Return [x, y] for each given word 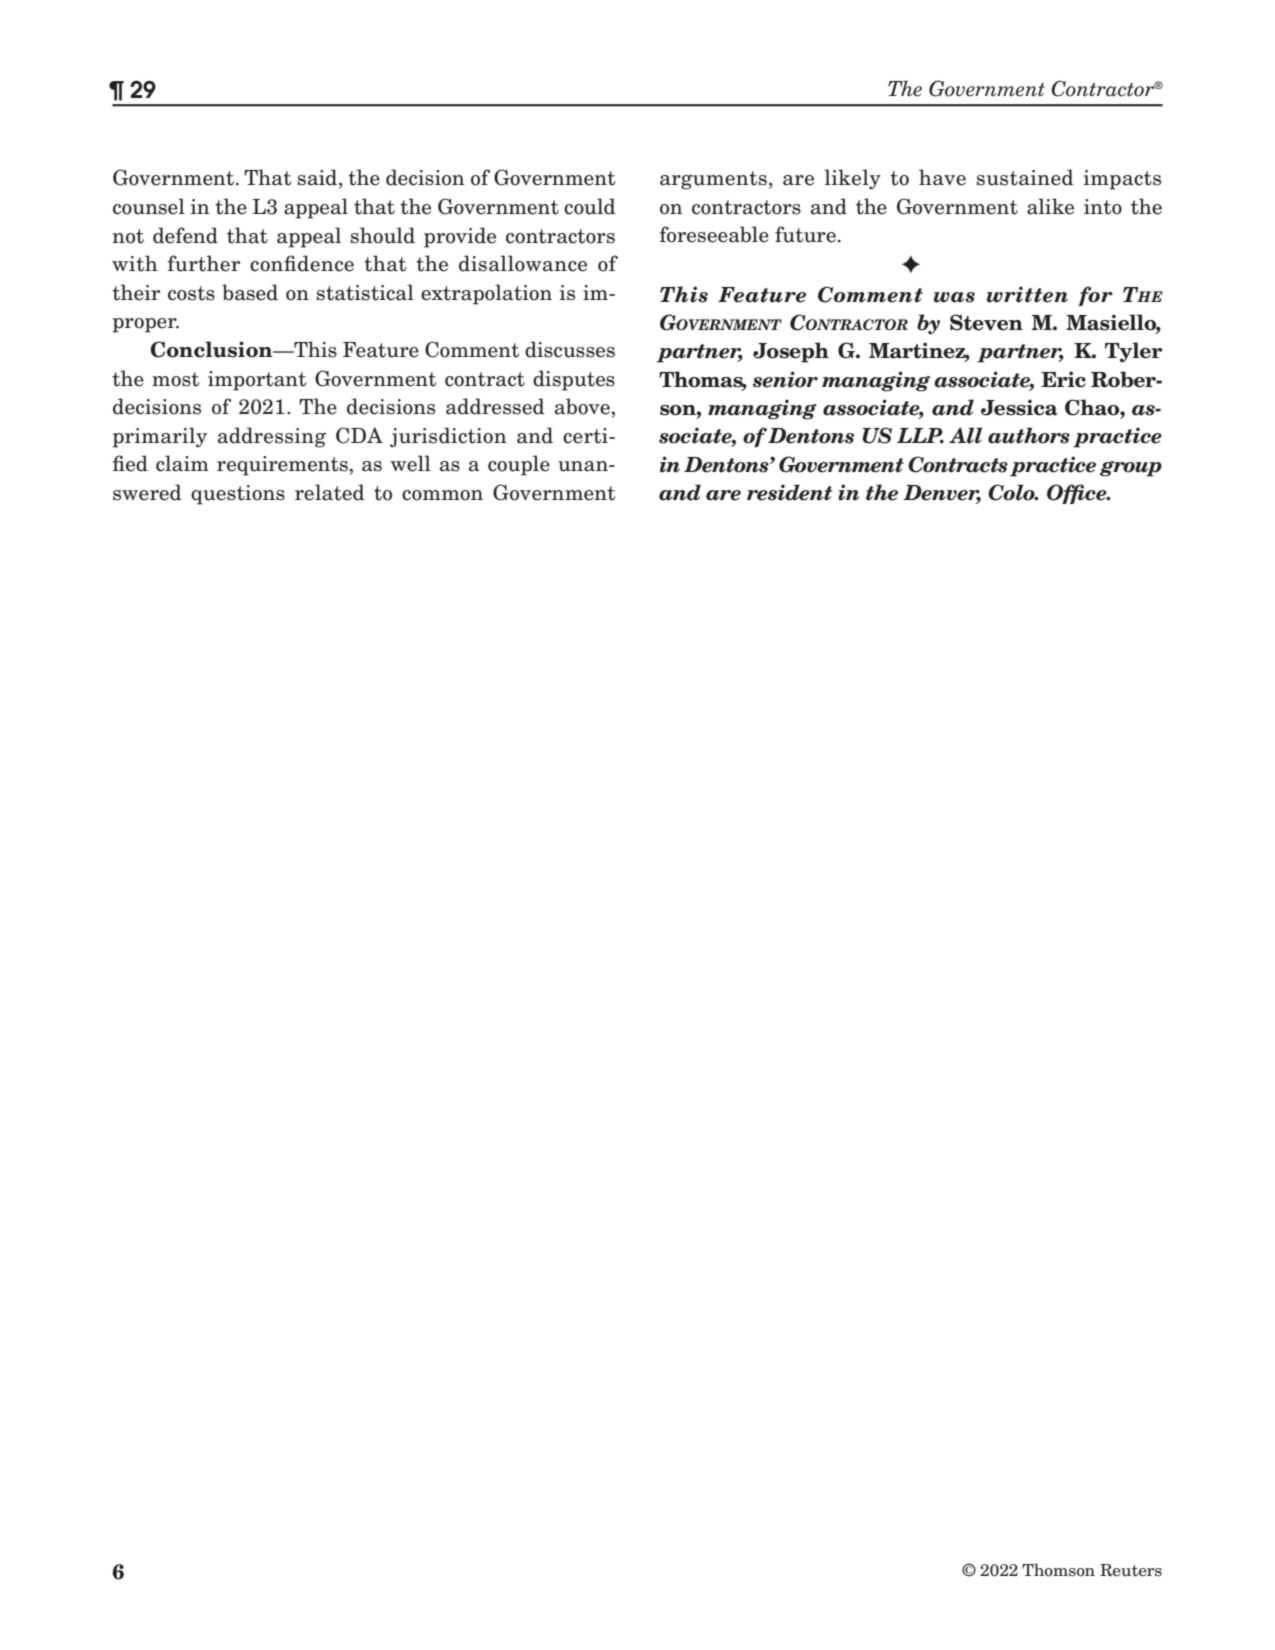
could [590, 206]
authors [1029, 435]
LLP [920, 436]
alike [1050, 206]
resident [790, 492]
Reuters [1131, 1570]
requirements [283, 466]
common [442, 495]
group [1131, 469]
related [330, 492]
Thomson [1058, 1570]
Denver [942, 494]
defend [185, 235]
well [410, 463]
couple [519, 465]
